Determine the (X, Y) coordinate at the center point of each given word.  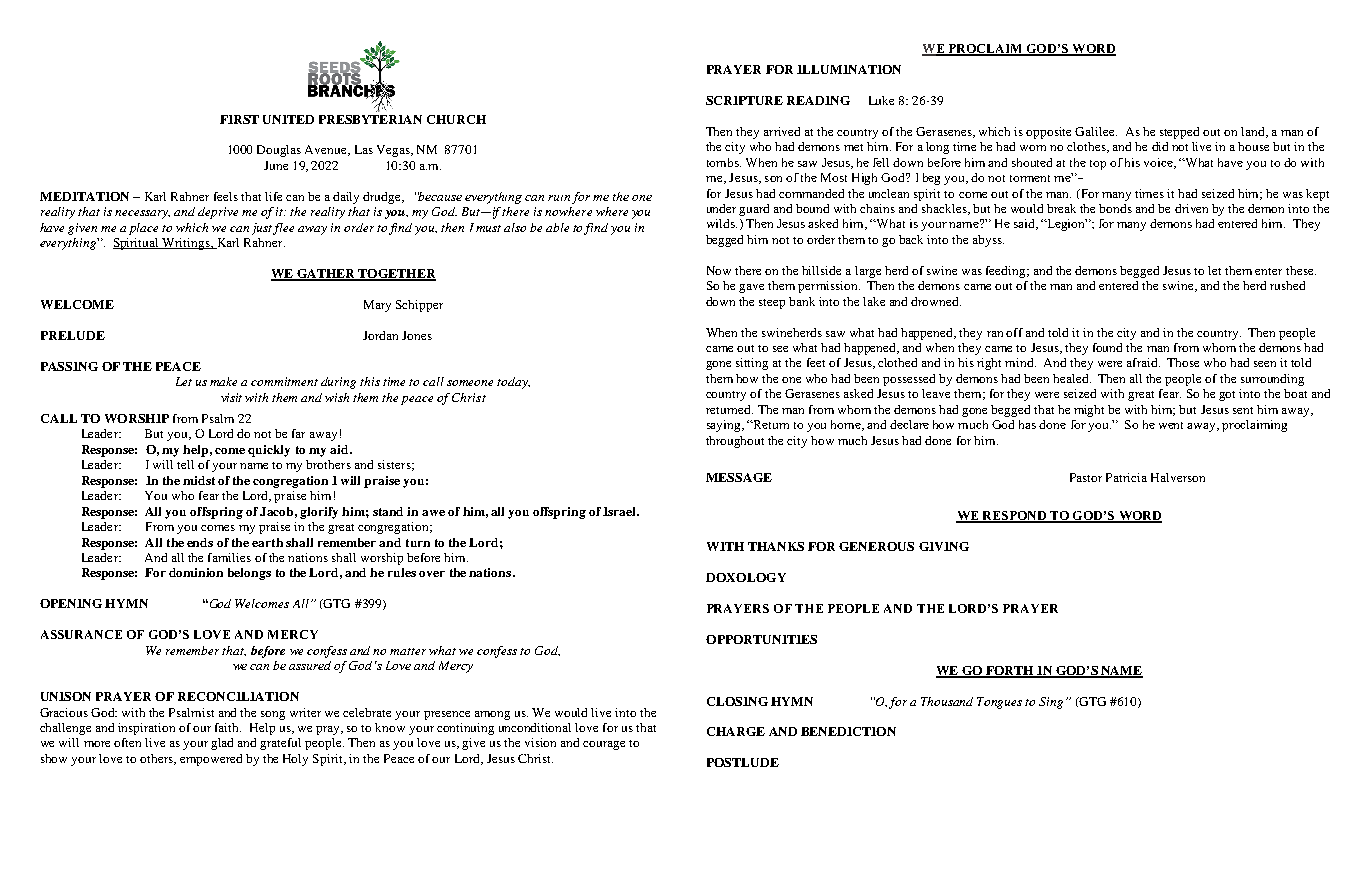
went (1171, 425)
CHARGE (736, 731)
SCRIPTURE (744, 100)
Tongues (999, 703)
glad (222, 744)
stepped (1179, 133)
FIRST (239, 119)
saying (725, 426)
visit (231, 397)
